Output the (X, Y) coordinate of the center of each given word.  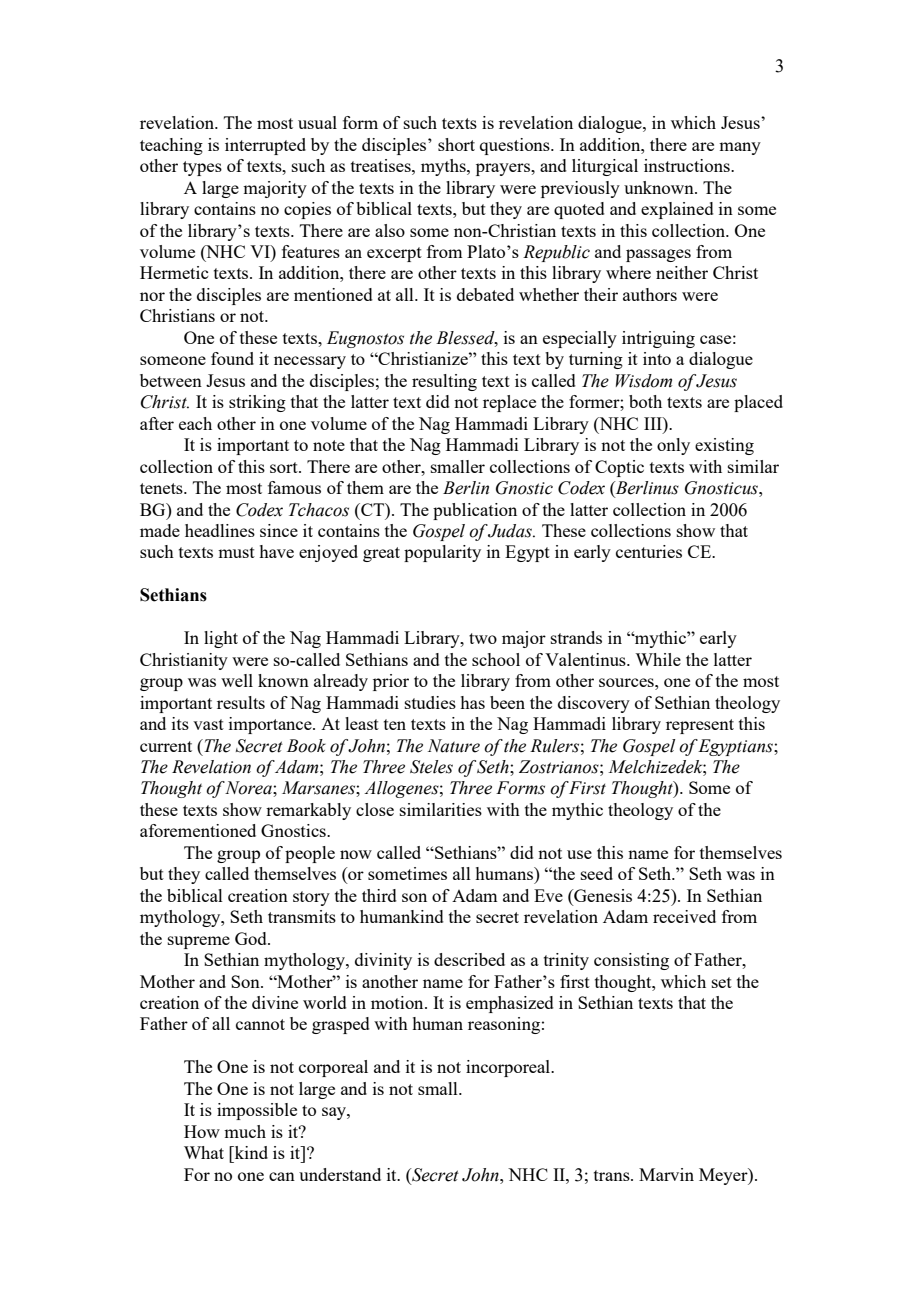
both (645, 401)
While (658, 659)
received (684, 916)
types (202, 168)
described (469, 959)
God (252, 938)
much (245, 1131)
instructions (688, 165)
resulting (444, 382)
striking (257, 403)
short (456, 144)
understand (340, 1174)
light (221, 639)
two (483, 638)
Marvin (666, 1174)
